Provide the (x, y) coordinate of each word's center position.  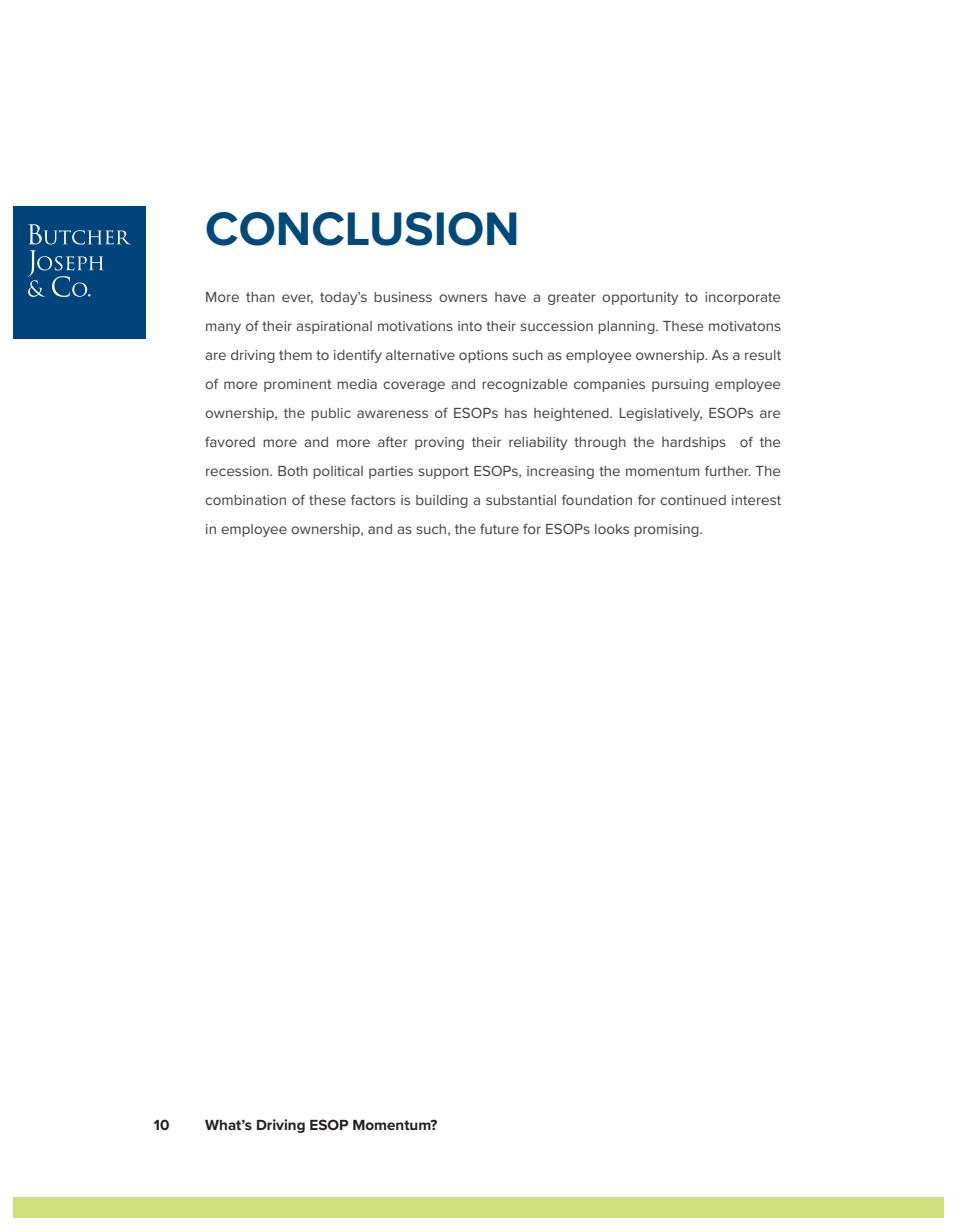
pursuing (680, 385)
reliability (538, 443)
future (499, 528)
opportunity (640, 298)
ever (297, 299)
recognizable (524, 385)
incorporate (742, 298)
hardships (694, 443)
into (470, 326)
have (510, 297)
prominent (298, 385)
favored (230, 441)
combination (245, 500)
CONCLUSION (361, 229)
